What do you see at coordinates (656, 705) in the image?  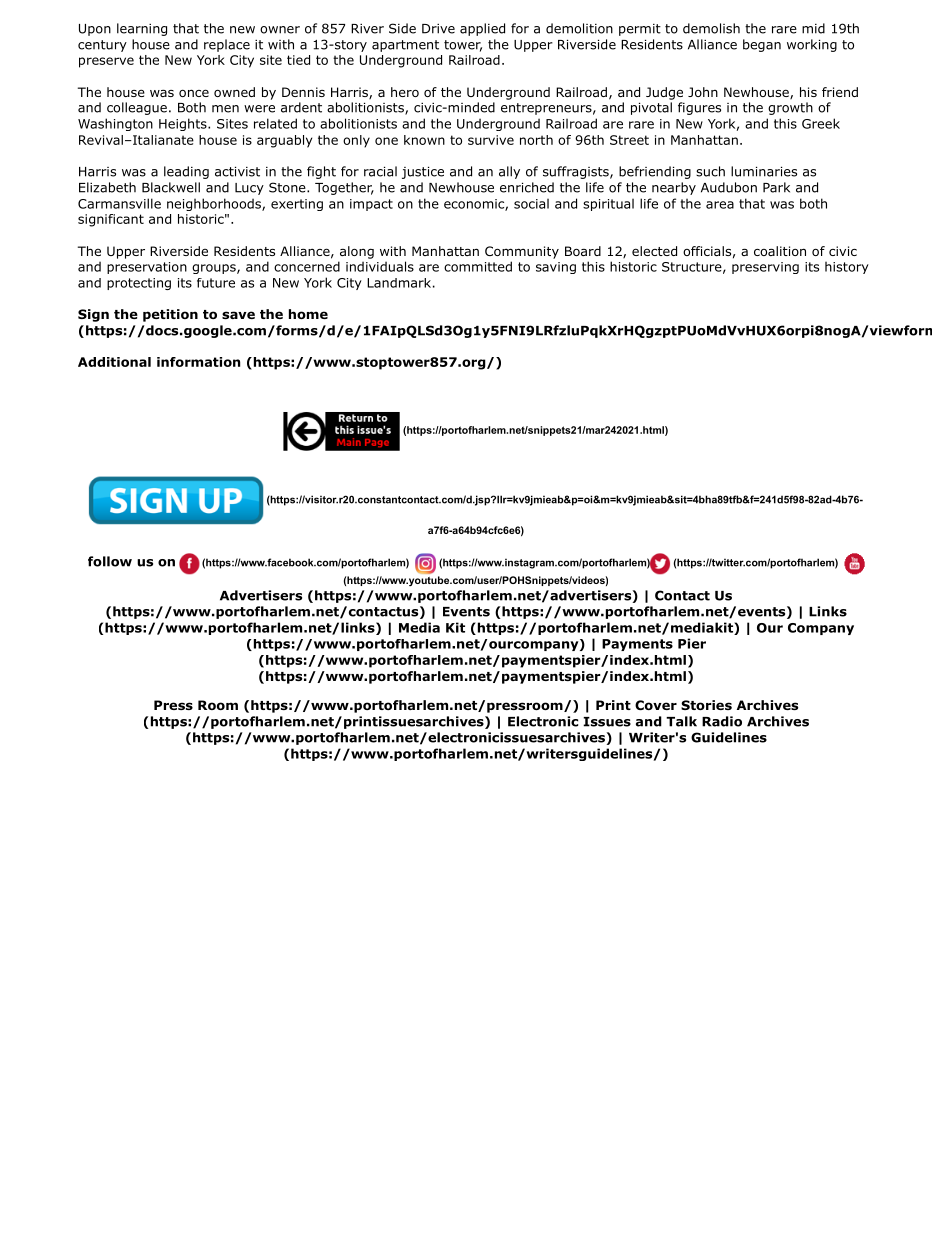 I see `Cover` at bounding box center [656, 705].
